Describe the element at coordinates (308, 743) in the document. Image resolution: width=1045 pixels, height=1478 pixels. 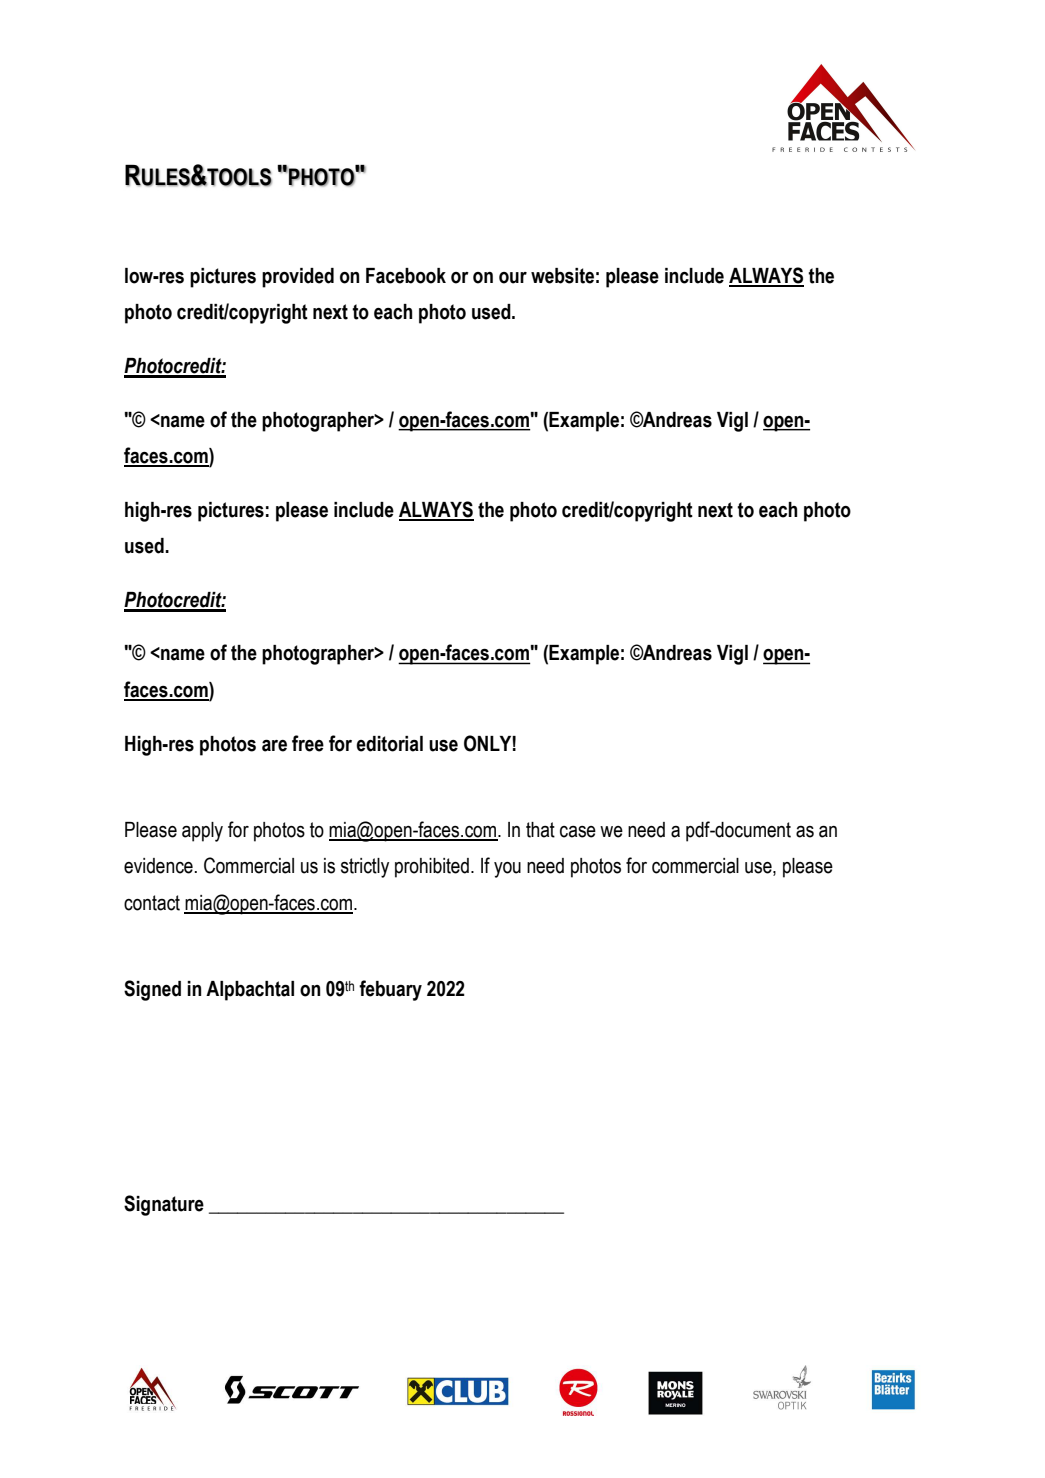
I see `free` at that location.
